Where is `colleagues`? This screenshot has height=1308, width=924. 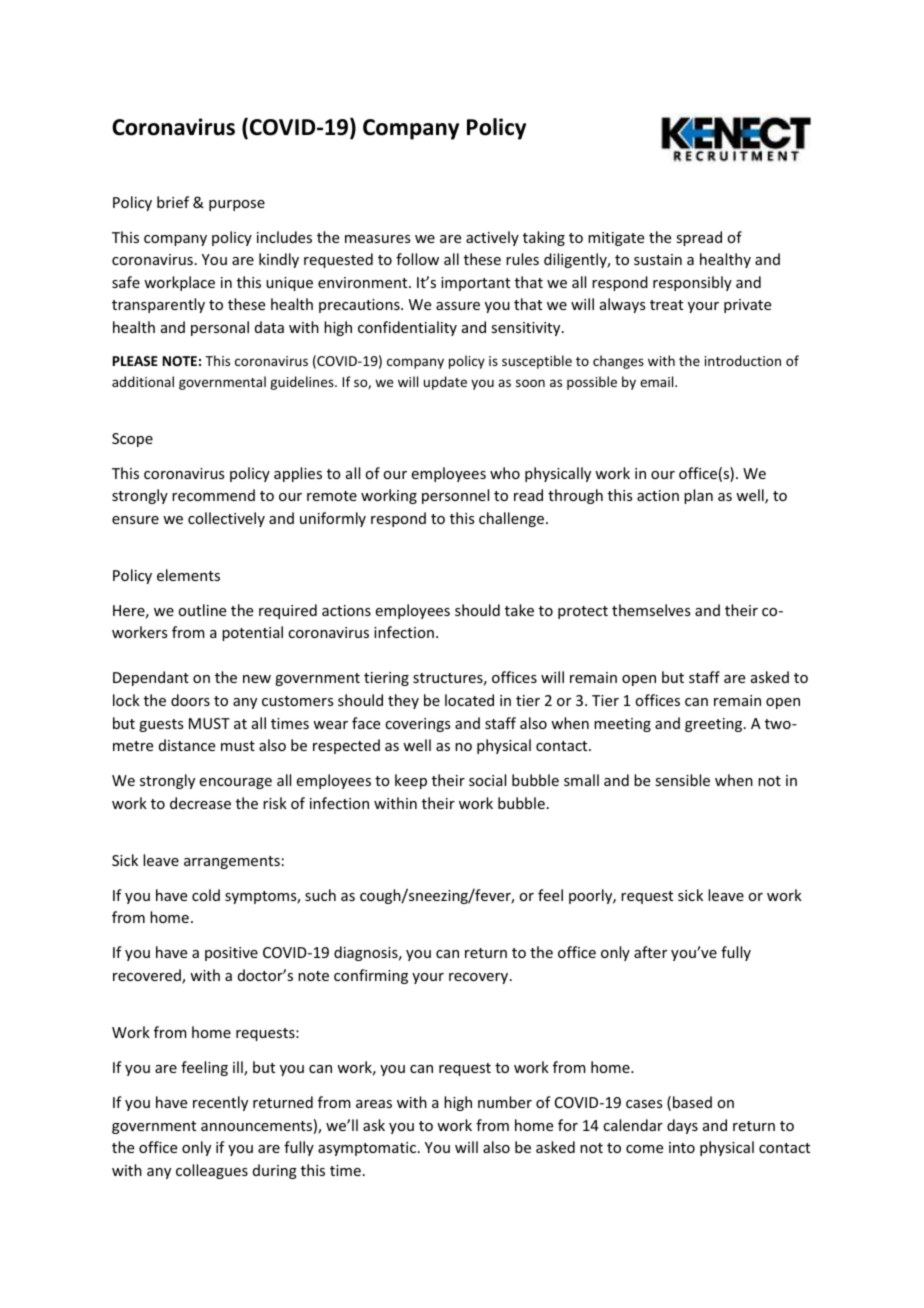 colleagues is located at coordinates (212, 1171).
